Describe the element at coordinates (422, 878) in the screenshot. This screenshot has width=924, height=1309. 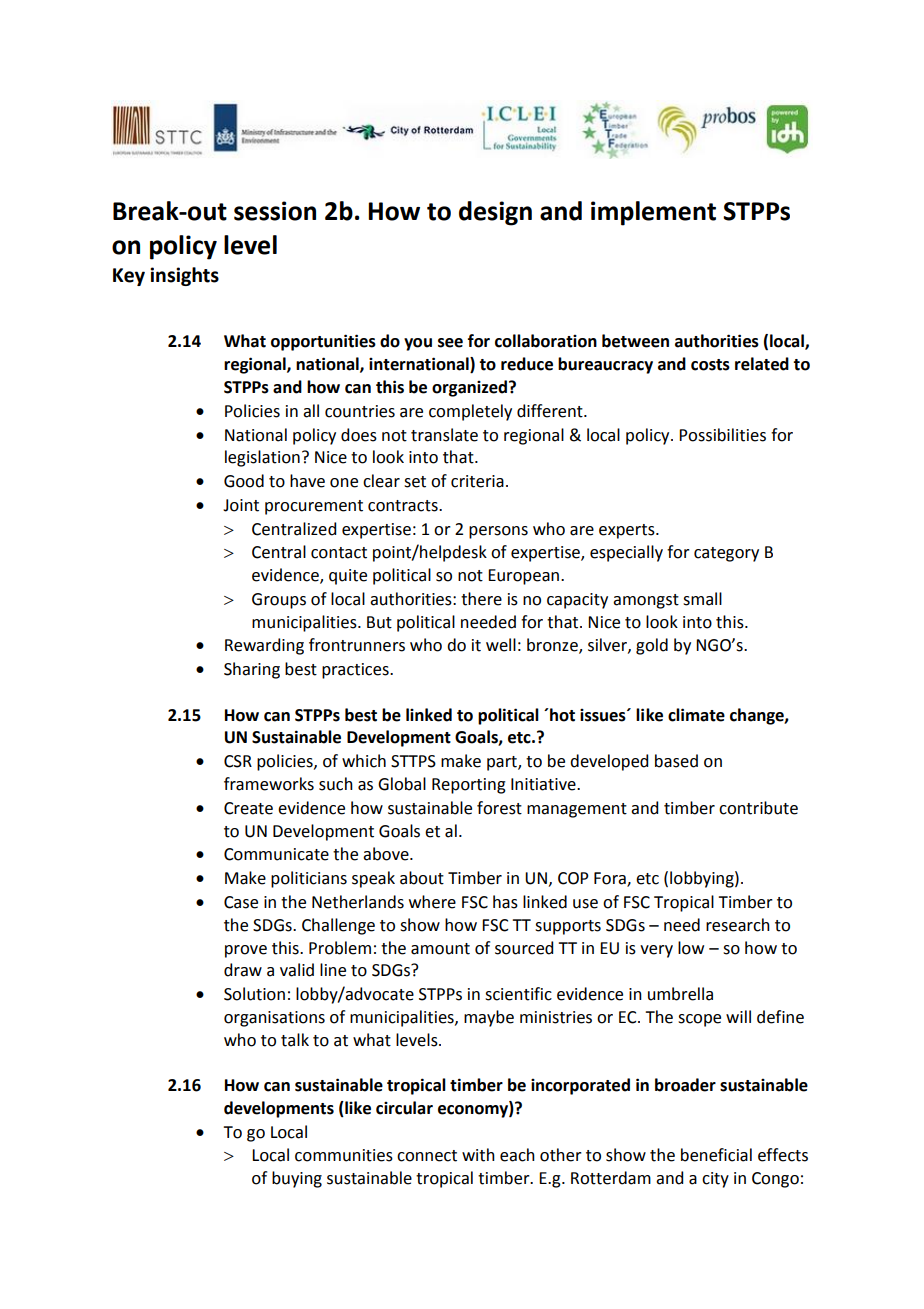
I see `about` at that location.
